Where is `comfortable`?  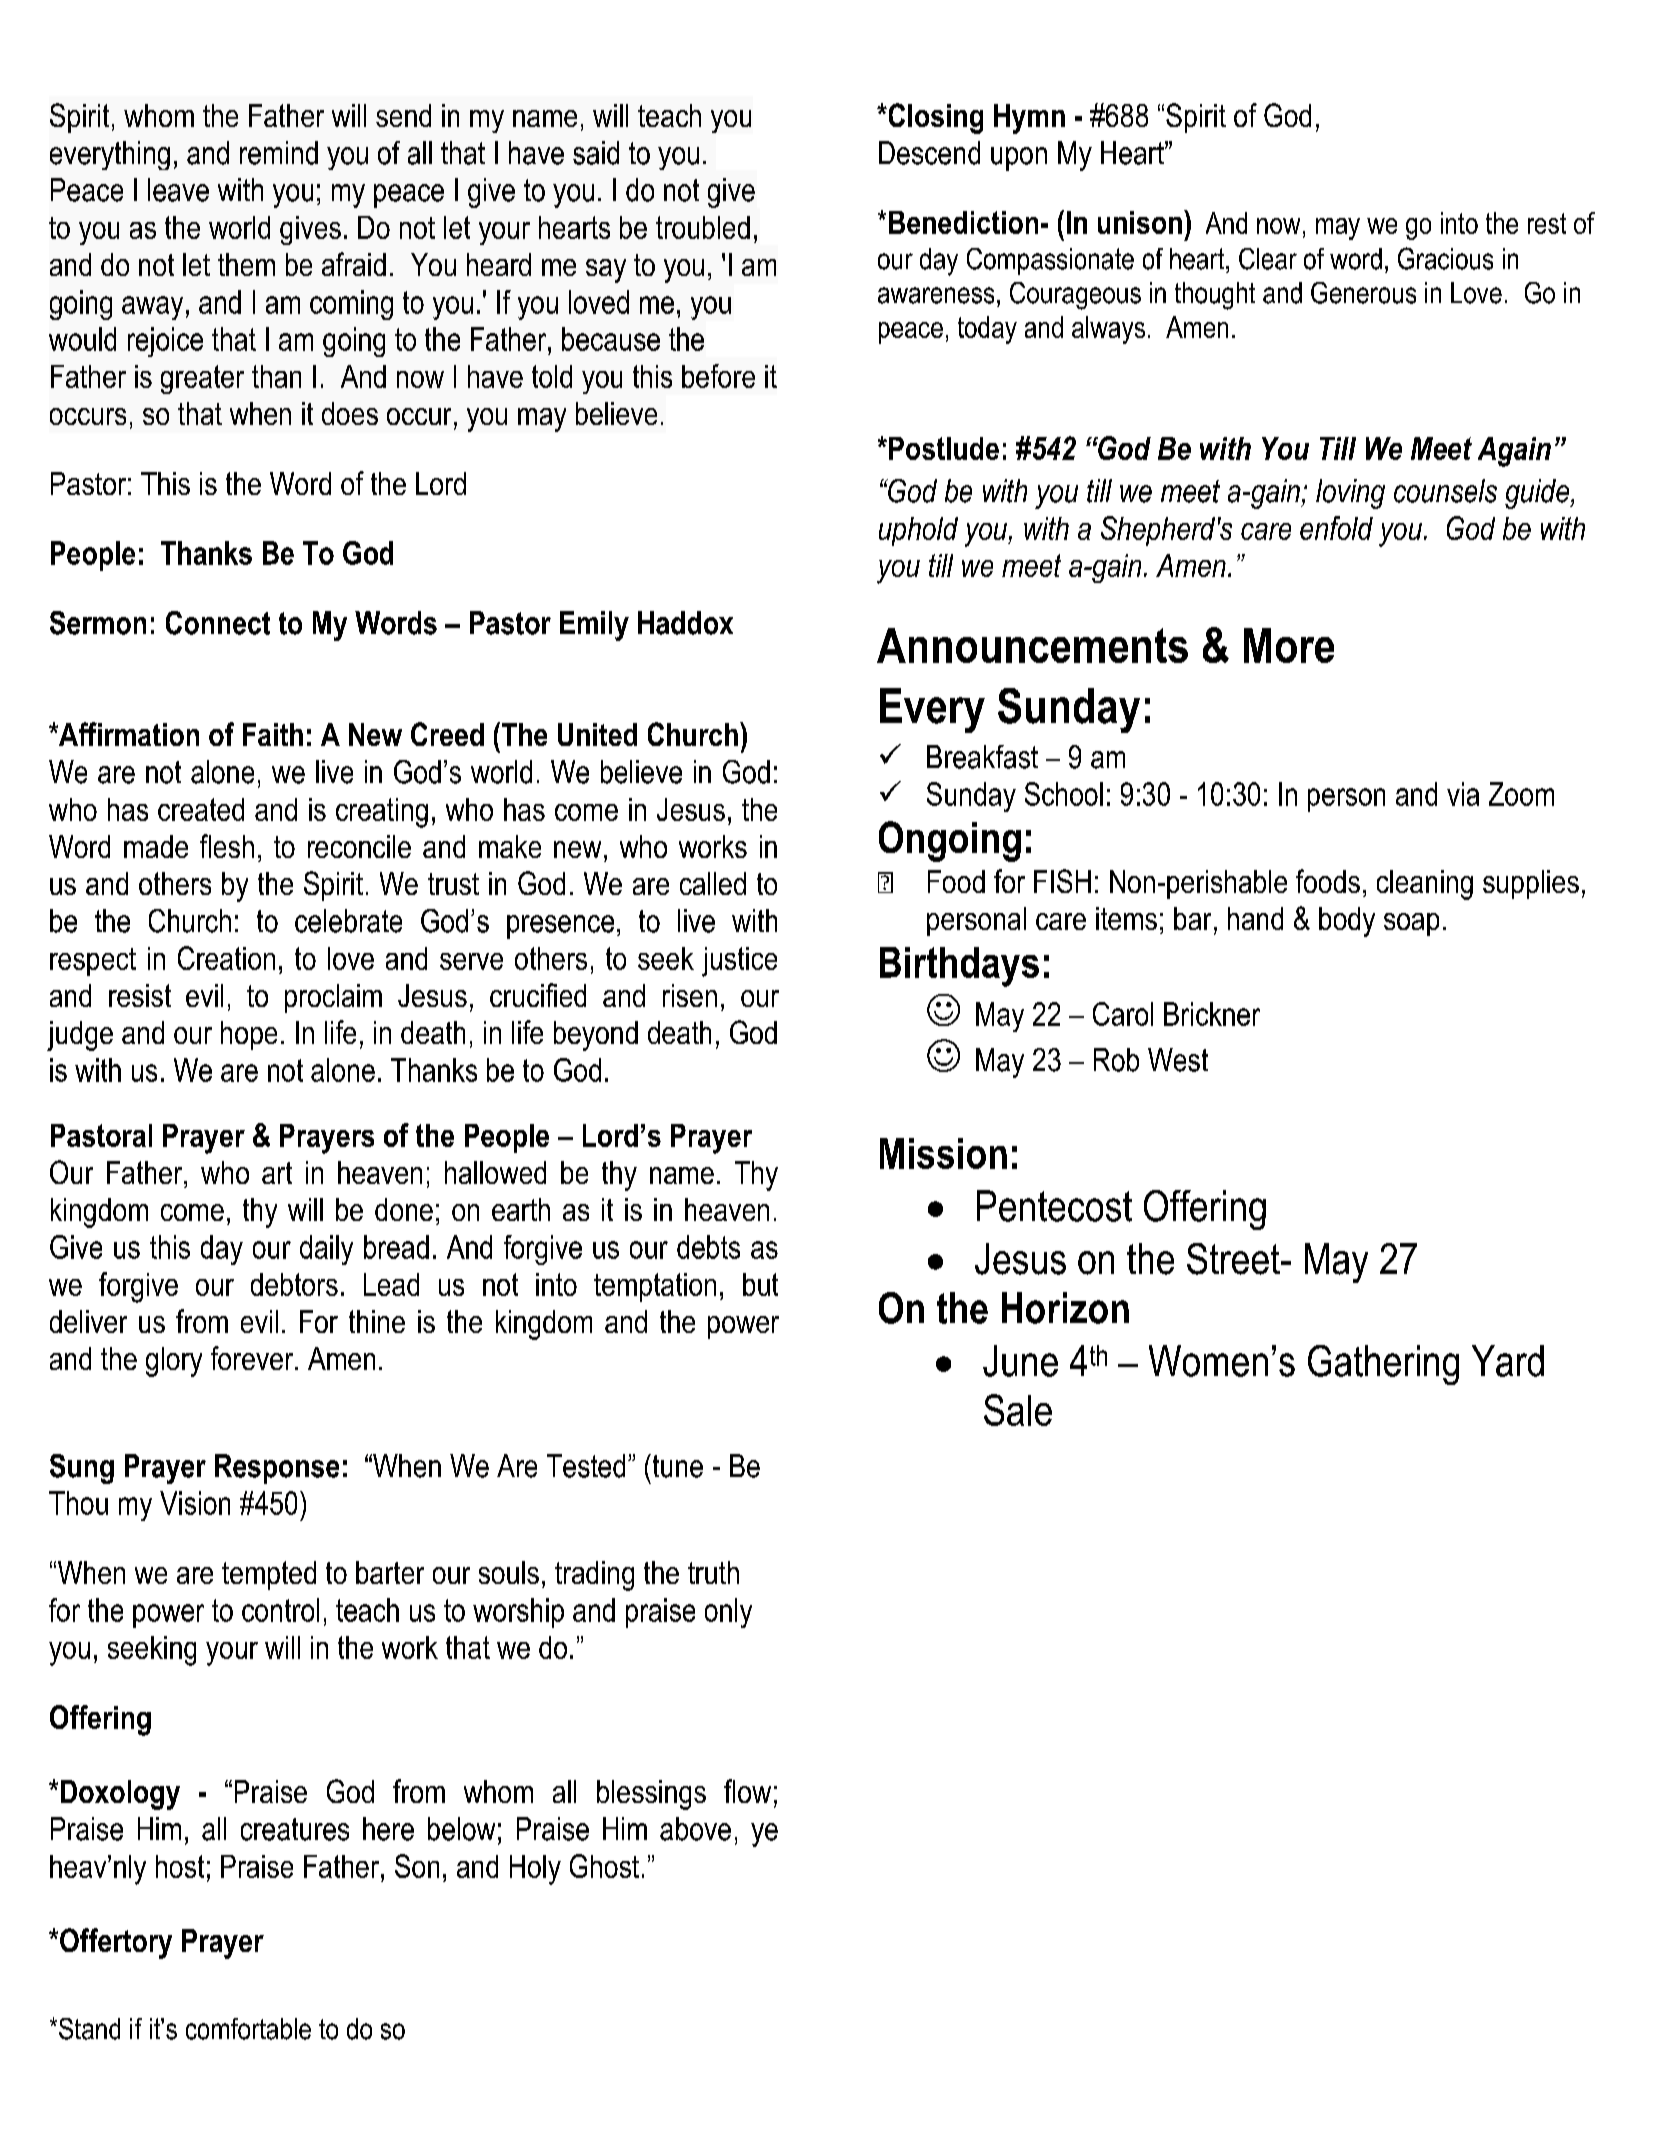 comfortable is located at coordinates (248, 2029).
